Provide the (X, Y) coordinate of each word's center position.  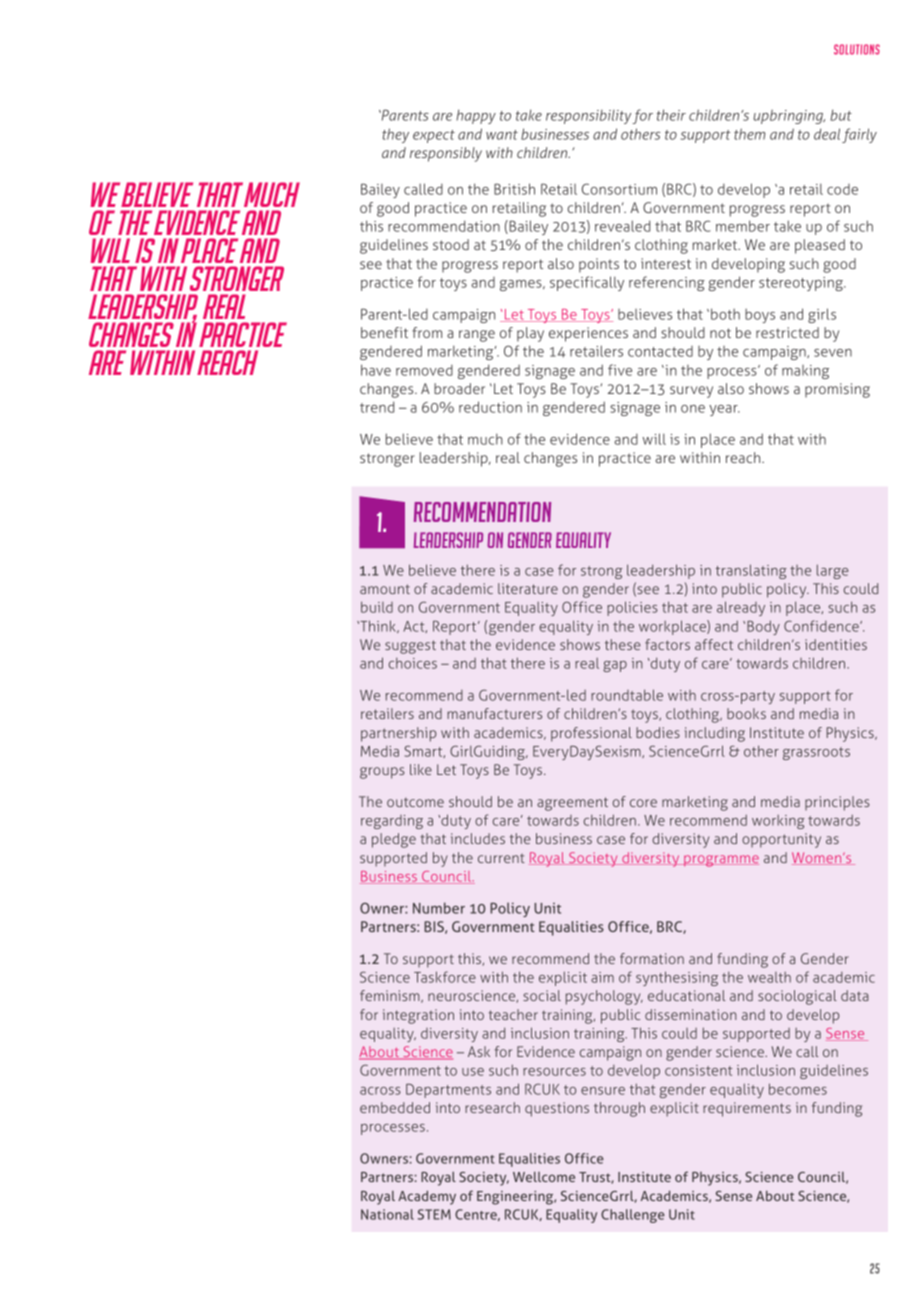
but (841, 115)
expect (434, 136)
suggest (410, 647)
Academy (427, 1197)
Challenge (633, 1216)
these (623, 644)
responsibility (589, 117)
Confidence (822, 626)
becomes (798, 1089)
